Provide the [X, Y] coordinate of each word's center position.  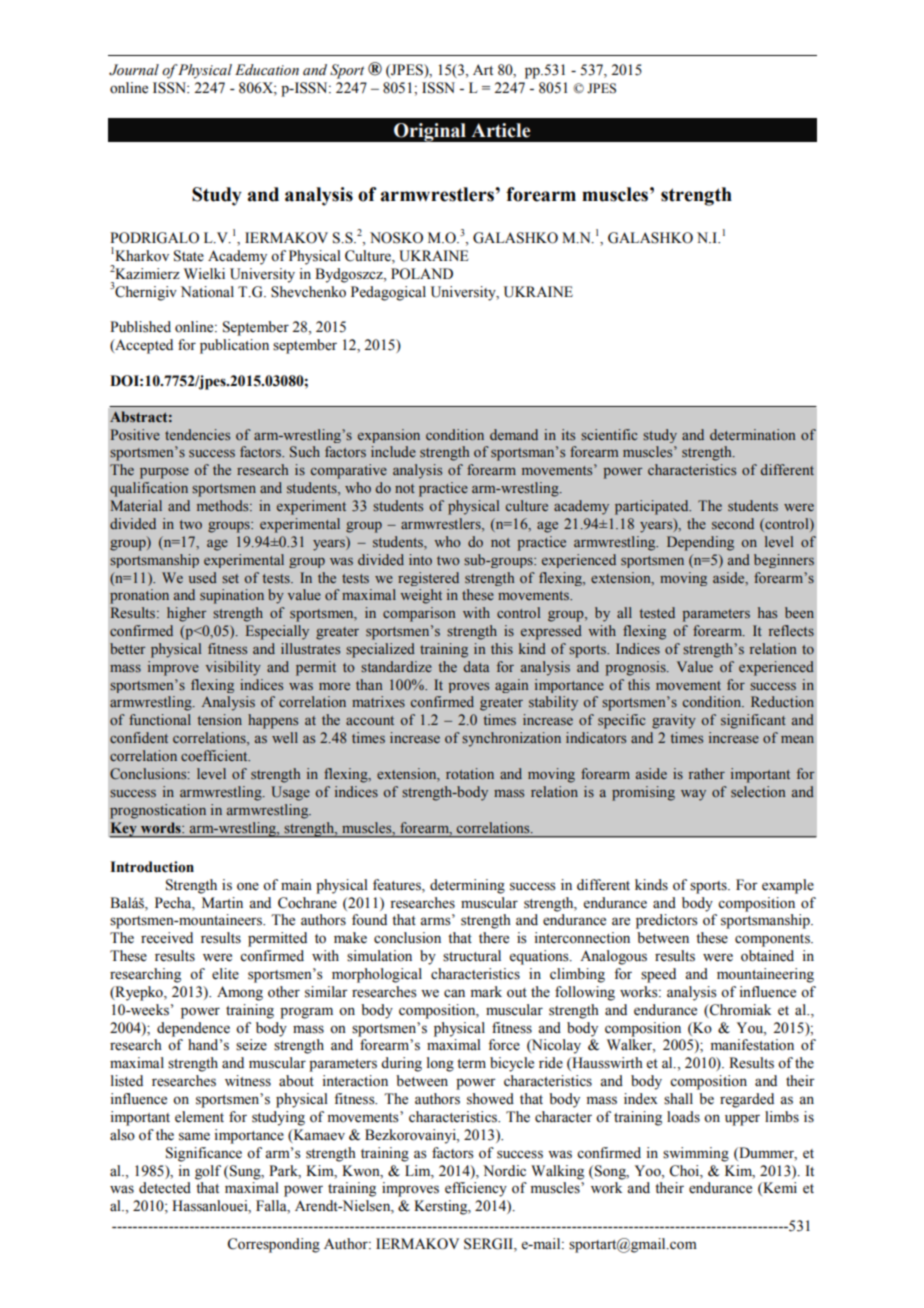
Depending [700, 543]
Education [267, 70]
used [203, 577]
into [420, 559]
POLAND [422, 274]
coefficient [215, 755]
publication [234, 346]
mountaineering [765, 975]
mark [486, 991]
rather [707, 773]
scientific [609, 434]
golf [208, 1172]
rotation [470, 773]
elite [225, 974]
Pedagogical [388, 293]
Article [500, 130]
